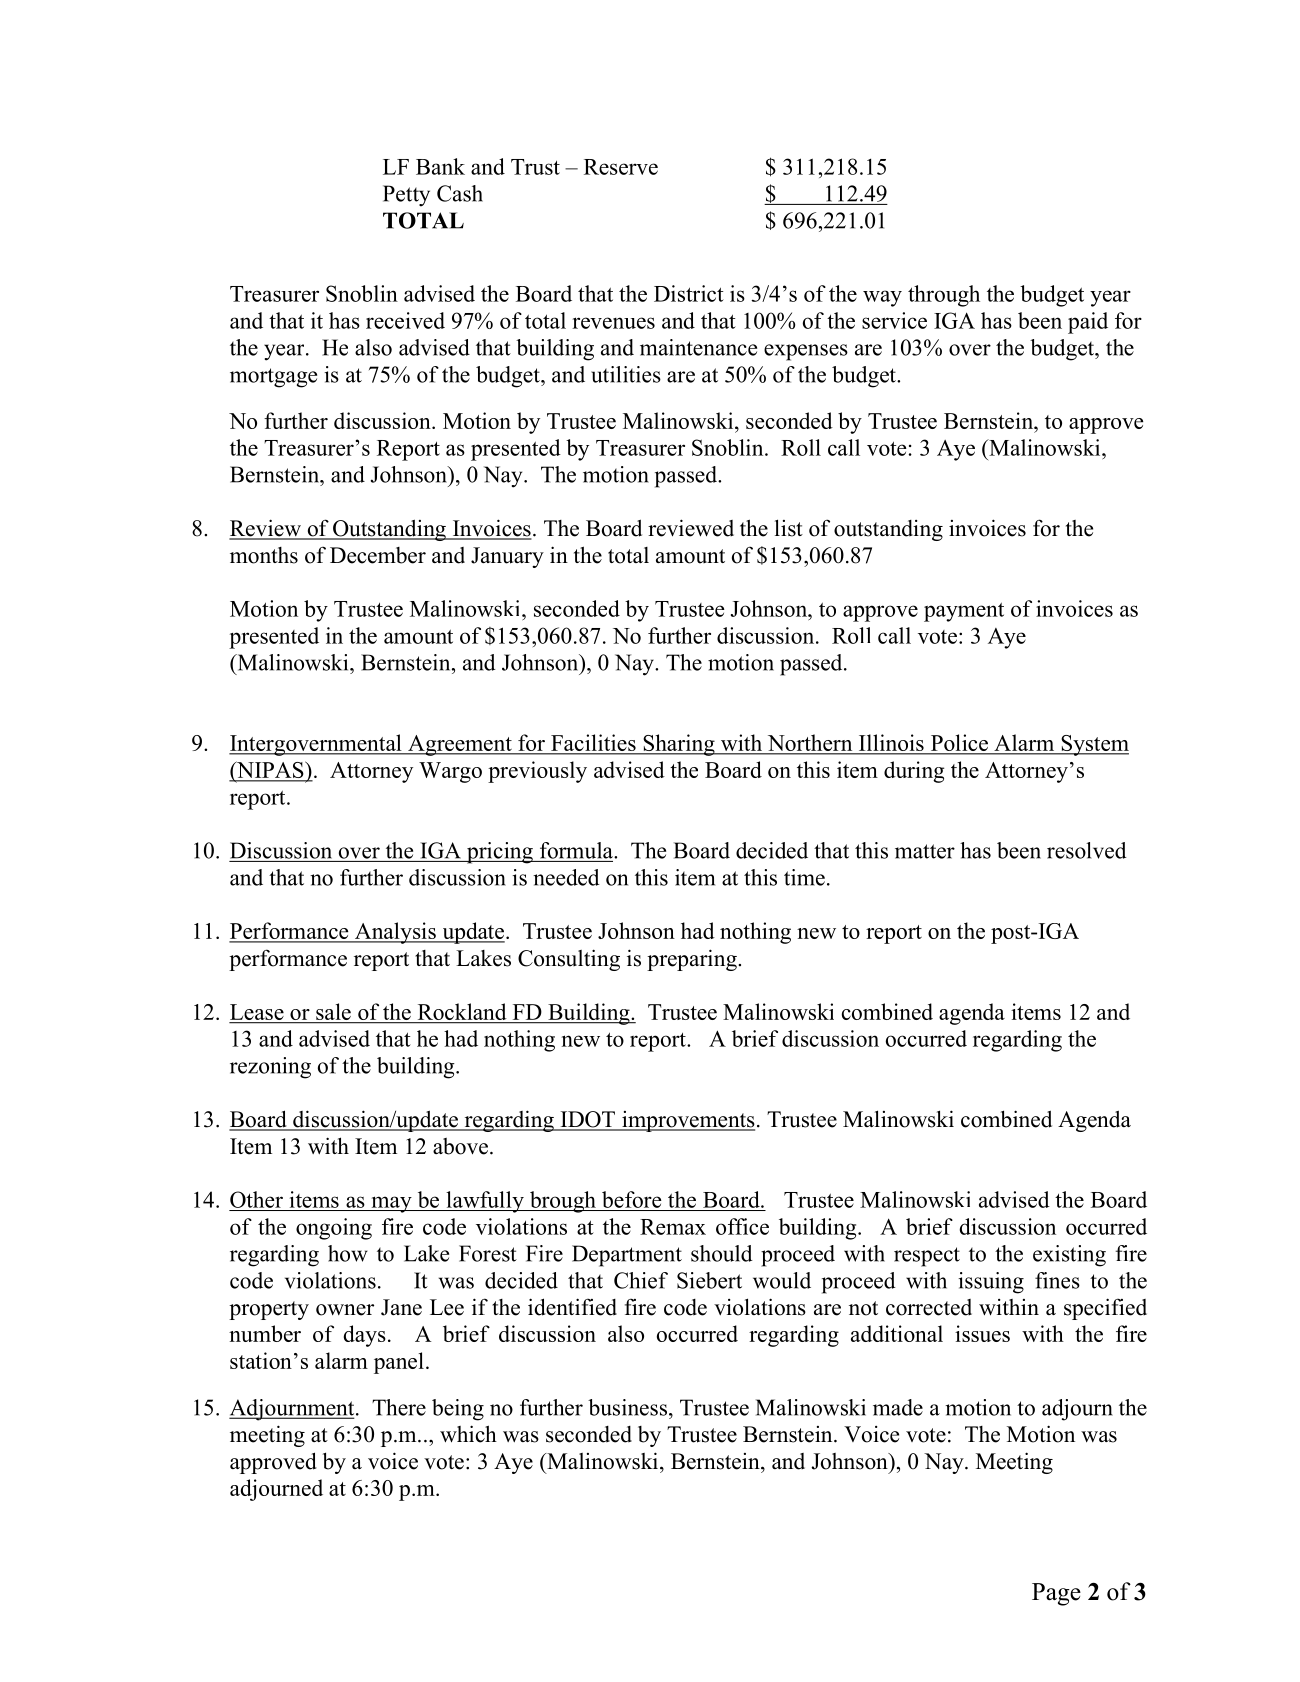 This screenshot has width=1300, height=1682. I want to click on matter, so click(925, 851).
